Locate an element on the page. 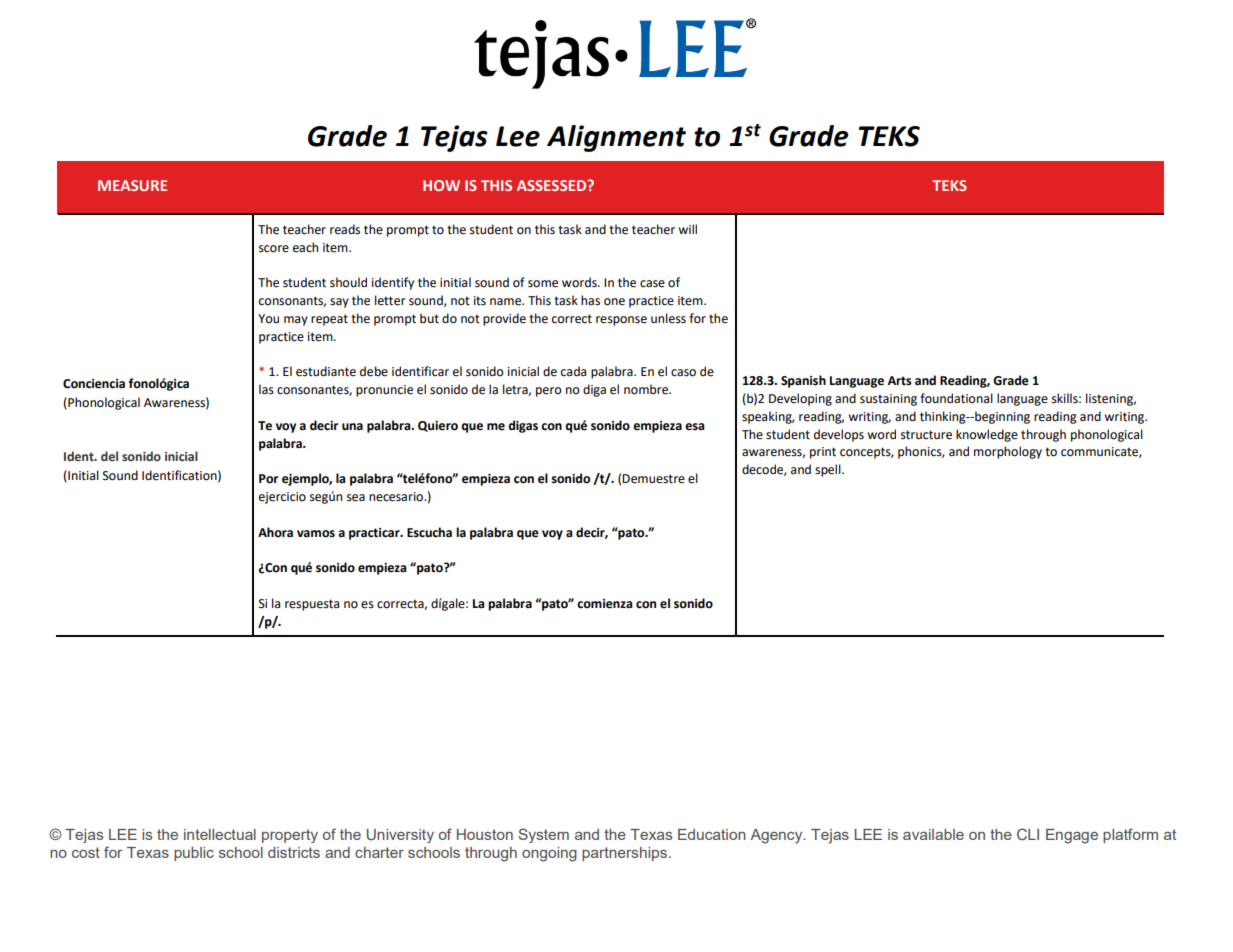 The image size is (1233, 952). morphology is located at coordinates (1008, 452).
